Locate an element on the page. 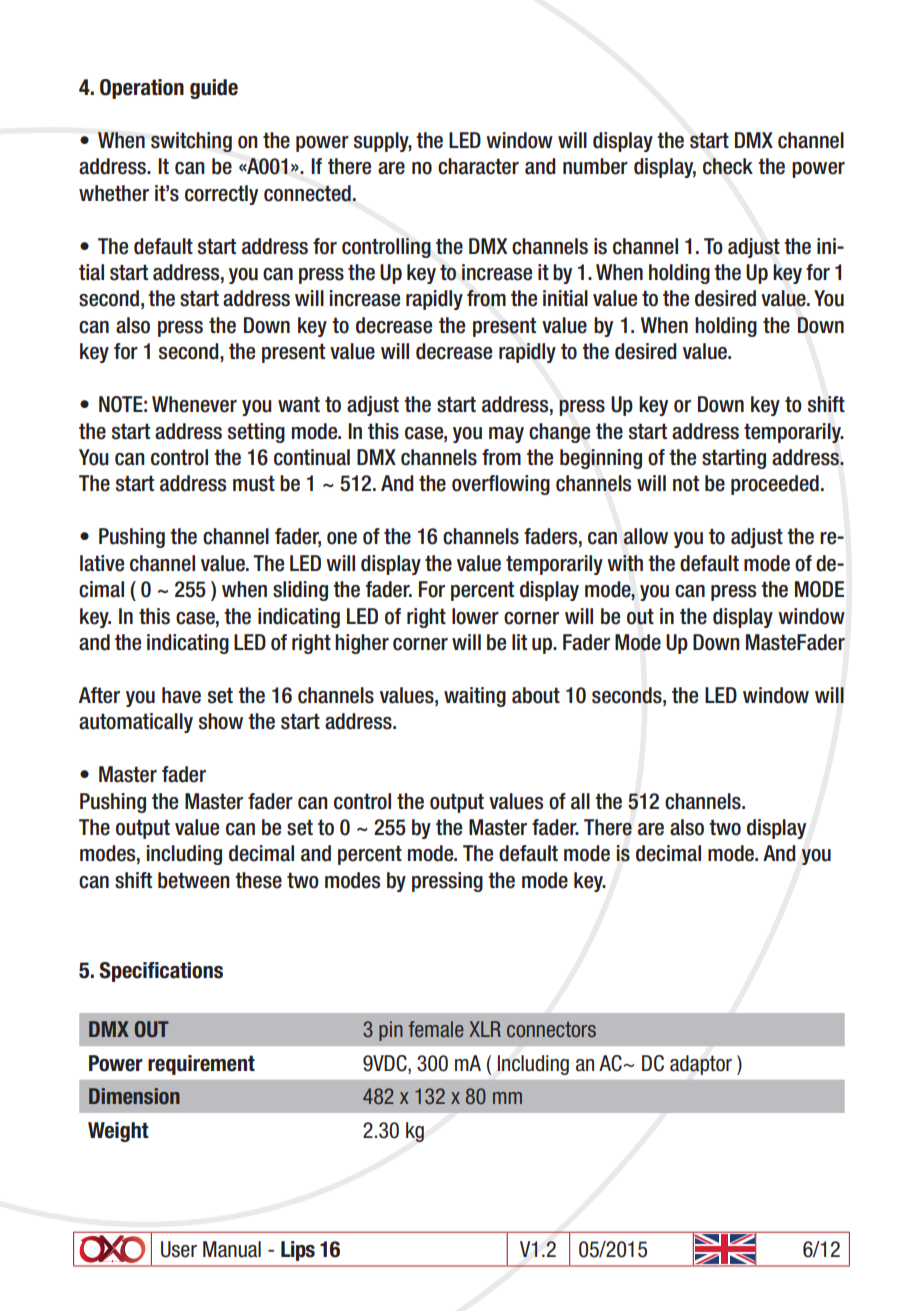 This document has width=924, height=1311. must is located at coordinates (254, 483).
